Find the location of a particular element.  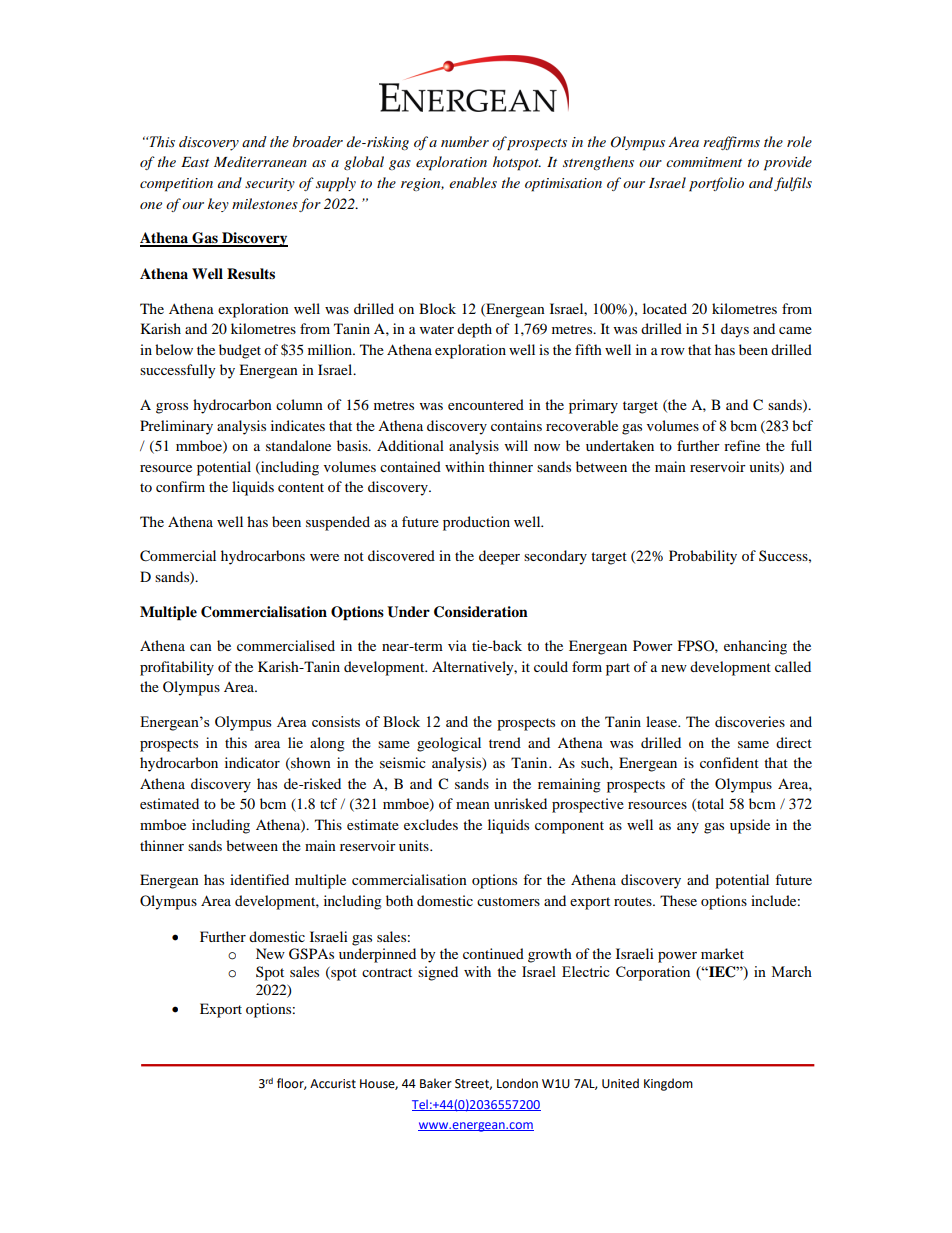

Mediterranean is located at coordinates (260, 161).
